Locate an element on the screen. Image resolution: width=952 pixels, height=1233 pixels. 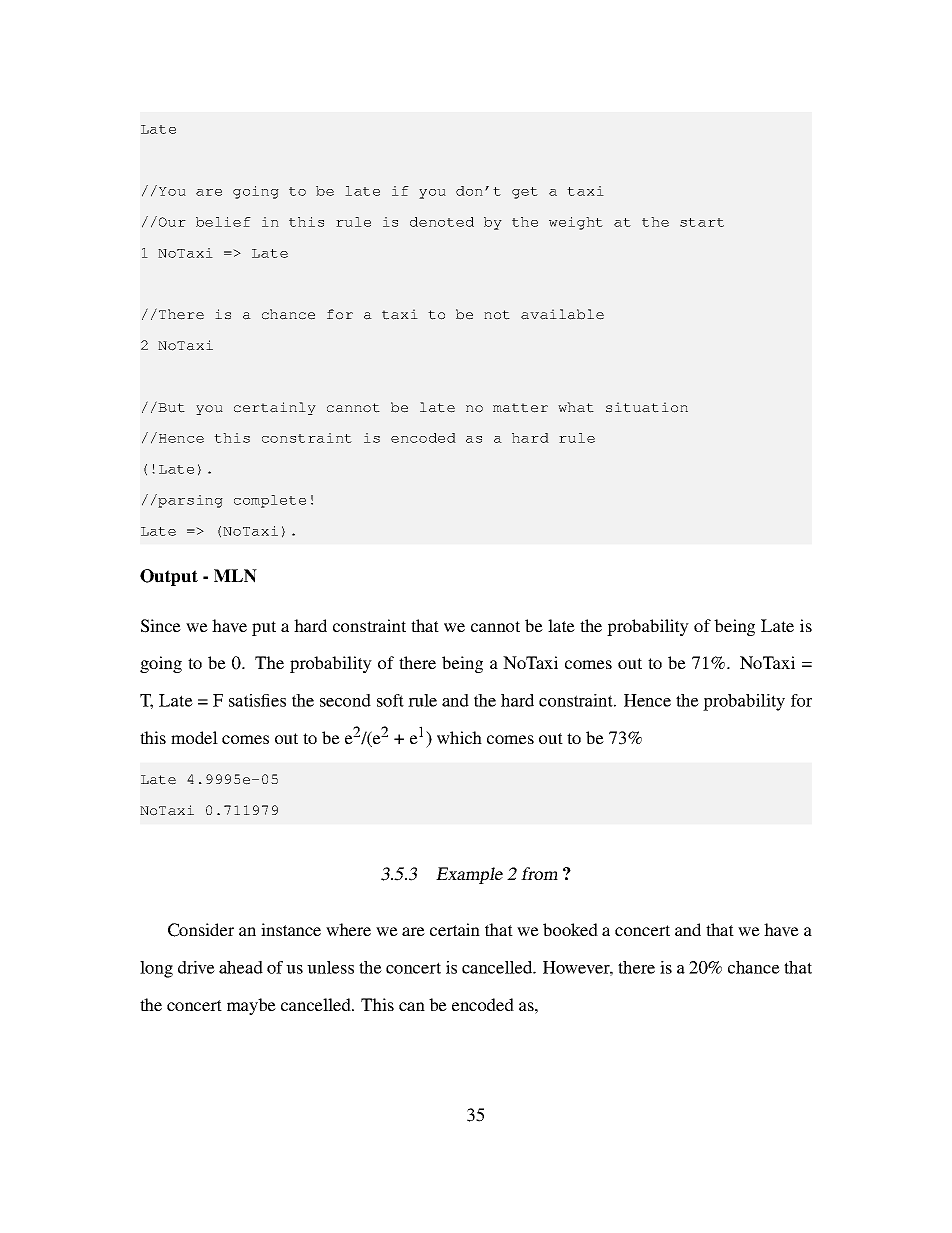
weight is located at coordinates (576, 223).
